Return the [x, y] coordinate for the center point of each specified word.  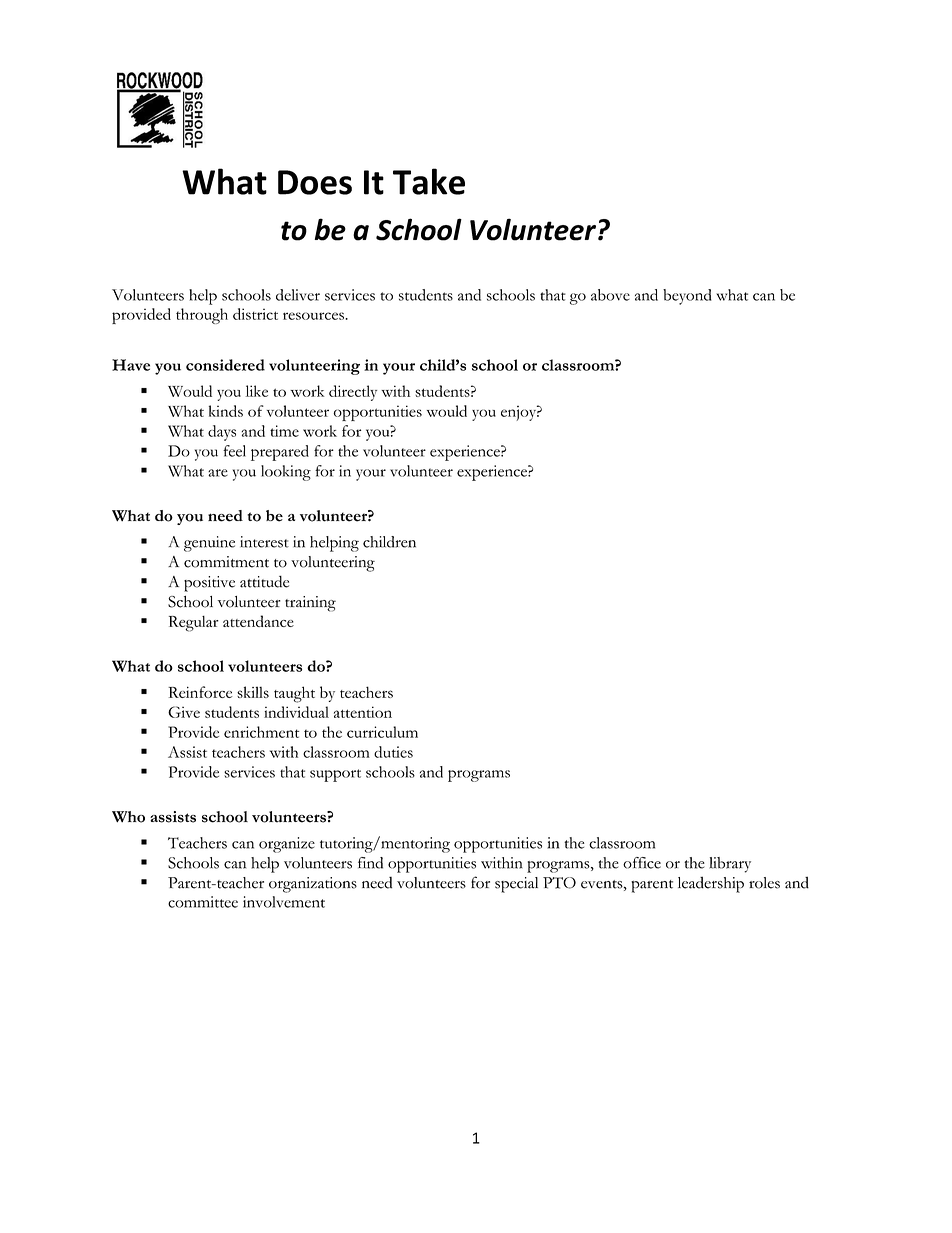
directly [353, 393]
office [642, 863]
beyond [687, 297]
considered [225, 365]
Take [429, 181]
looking [286, 473]
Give [184, 712]
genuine [209, 544]
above [610, 295]
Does [315, 182]
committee [203, 902]
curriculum [382, 732]
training [310, 604]
